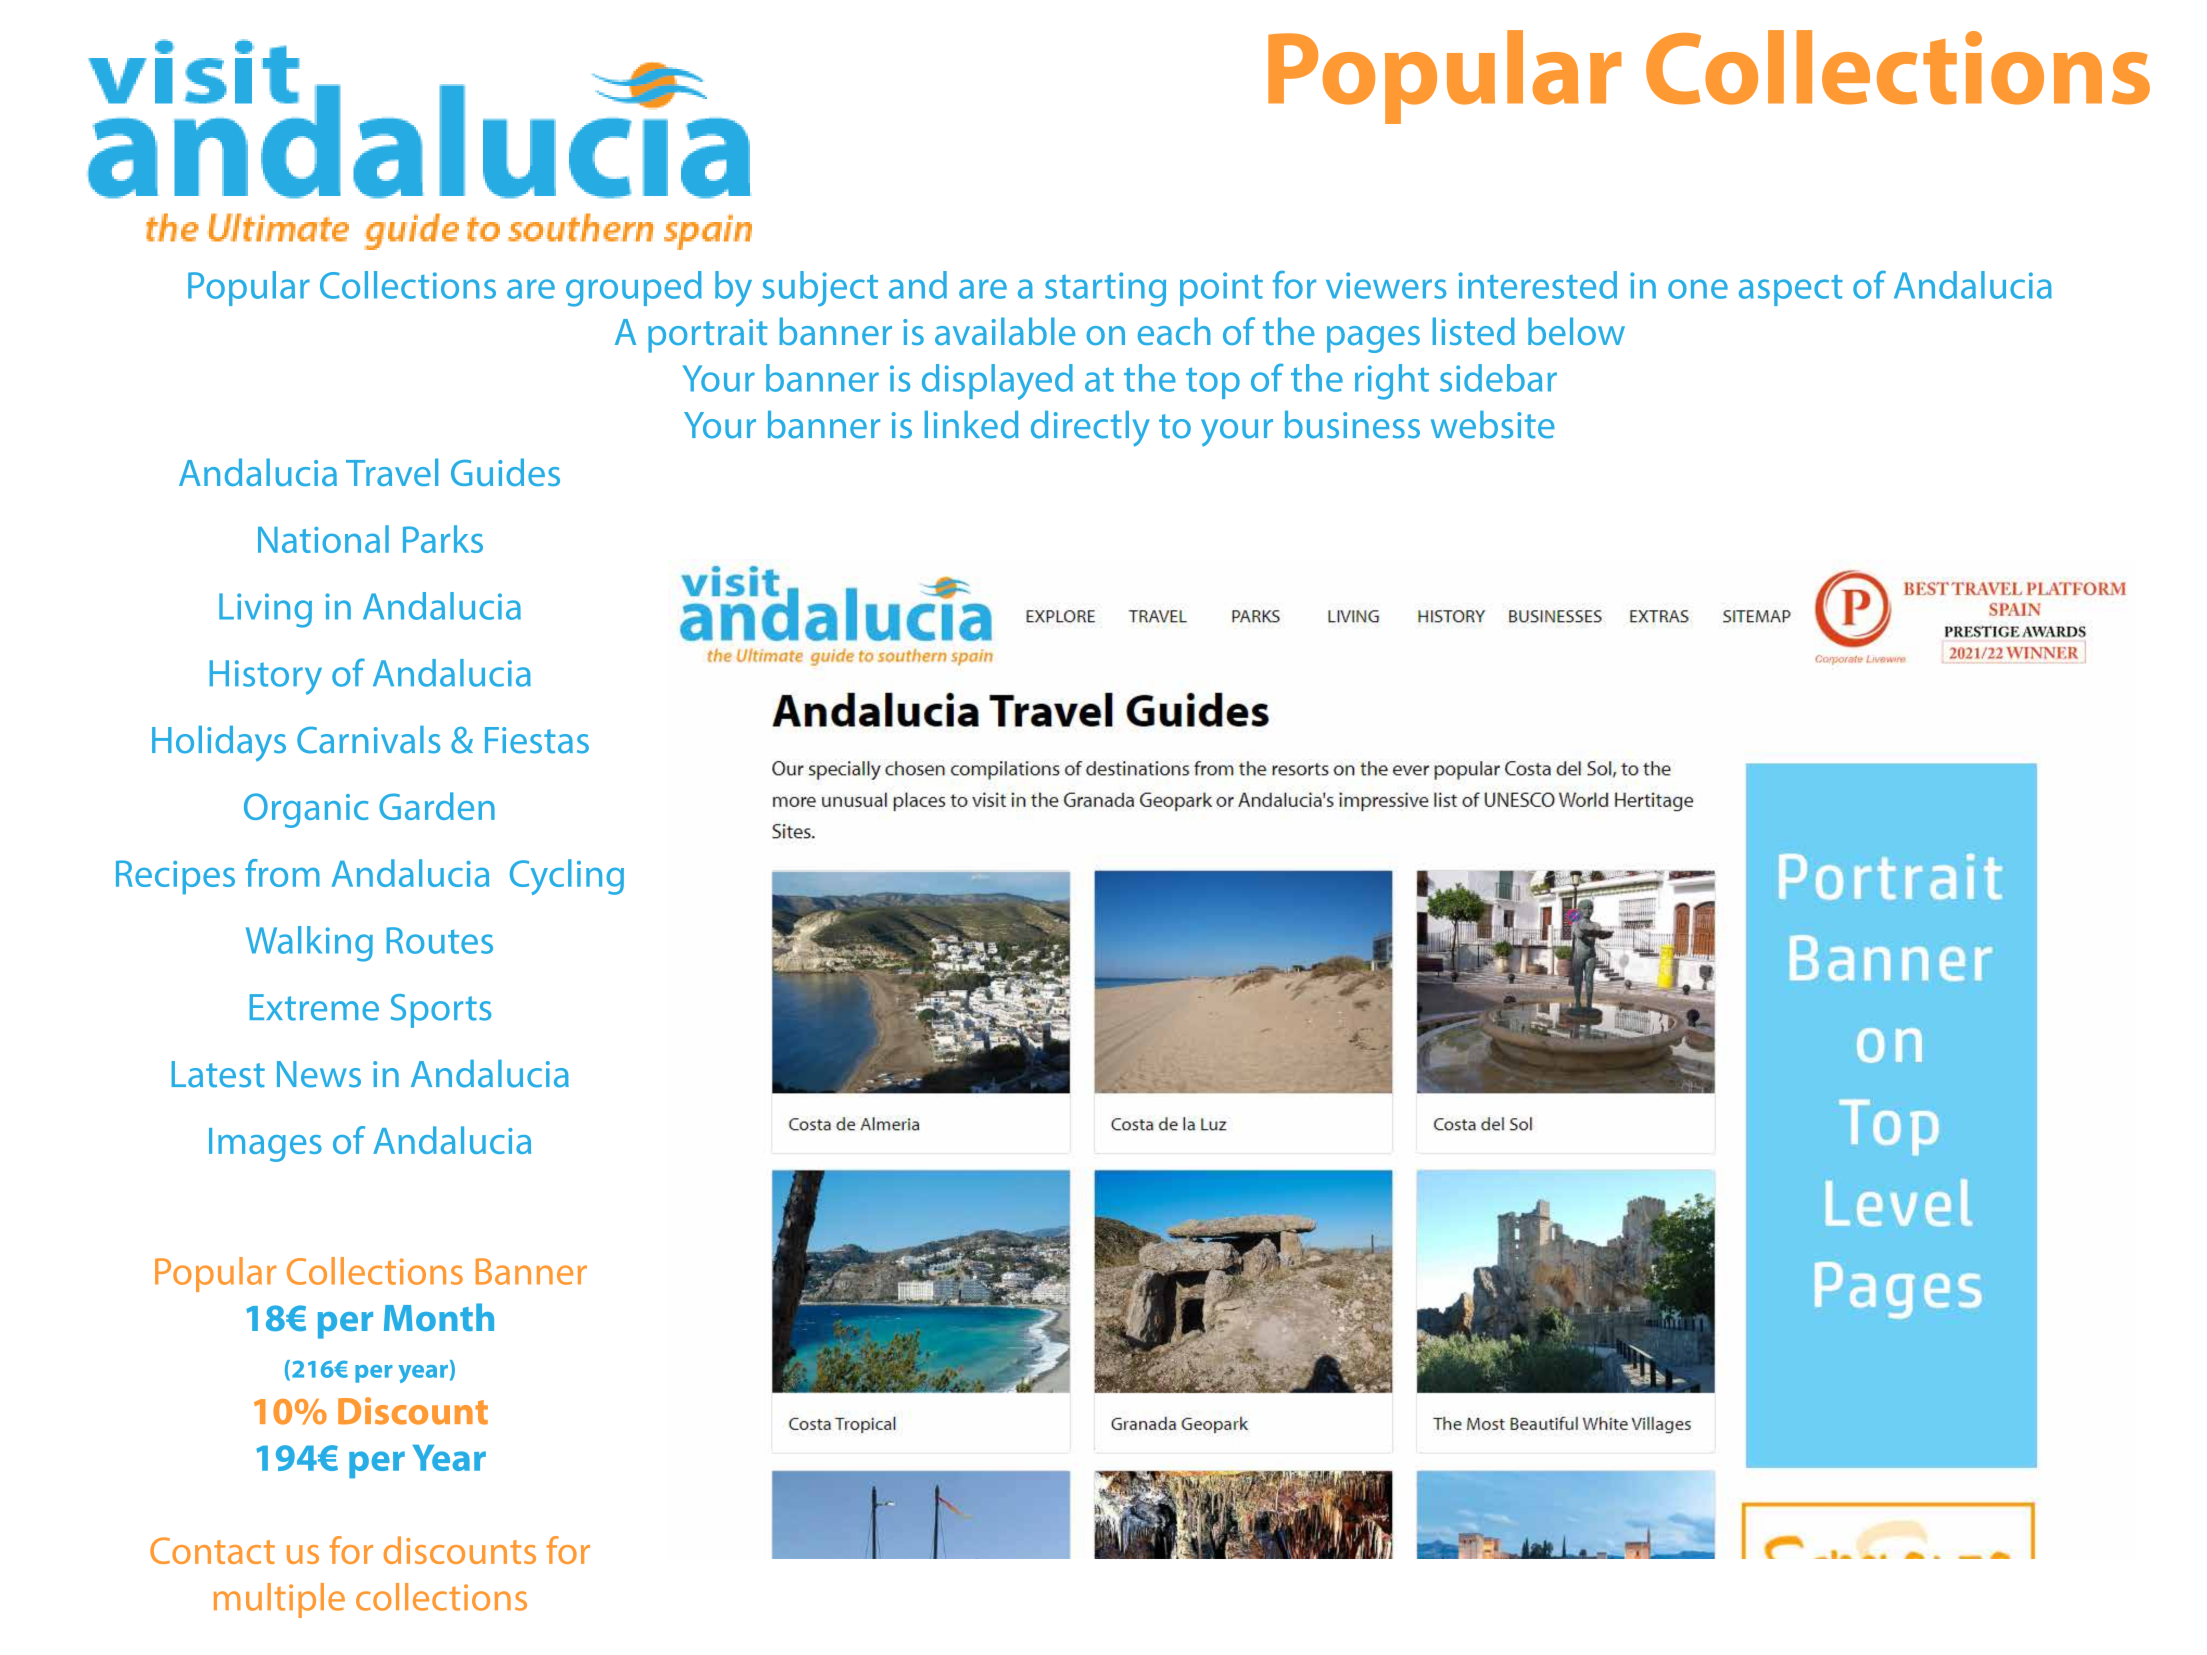 The height and width of the document is (1655, 2207). I want to click on Walking, so click(309, 944).
